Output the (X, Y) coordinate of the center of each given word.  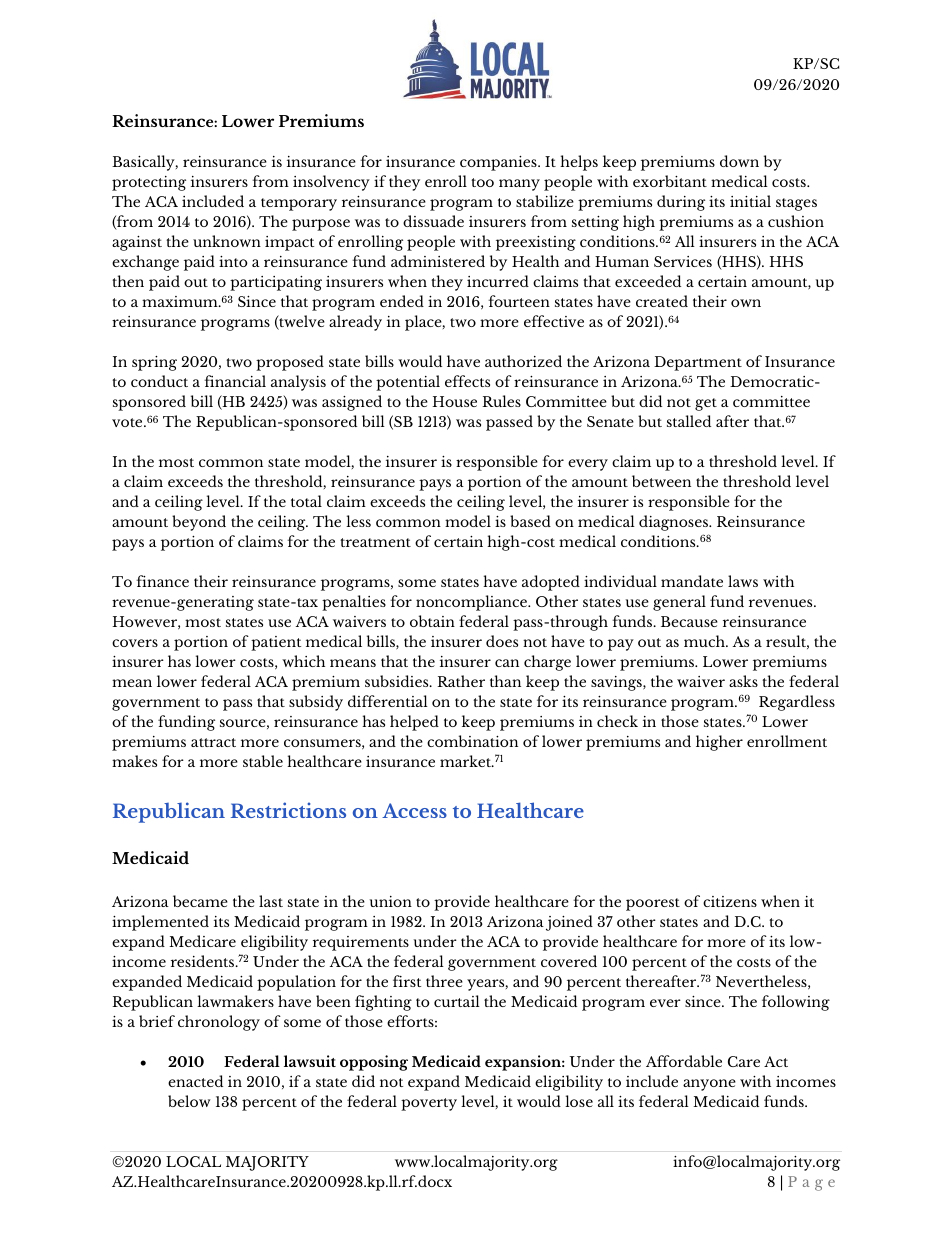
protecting (149, 183)
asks (743, 681)
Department (698, 363)
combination (472, 741)
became (200, 901)
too (482, 182)
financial (235, 381)
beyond (199, 523)
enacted (195, 1081)
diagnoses (674, 523)
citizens (730, 901)
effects (467, 381)
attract (213, 742)
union (391, 901)
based (530, 521)
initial (750, 201)
